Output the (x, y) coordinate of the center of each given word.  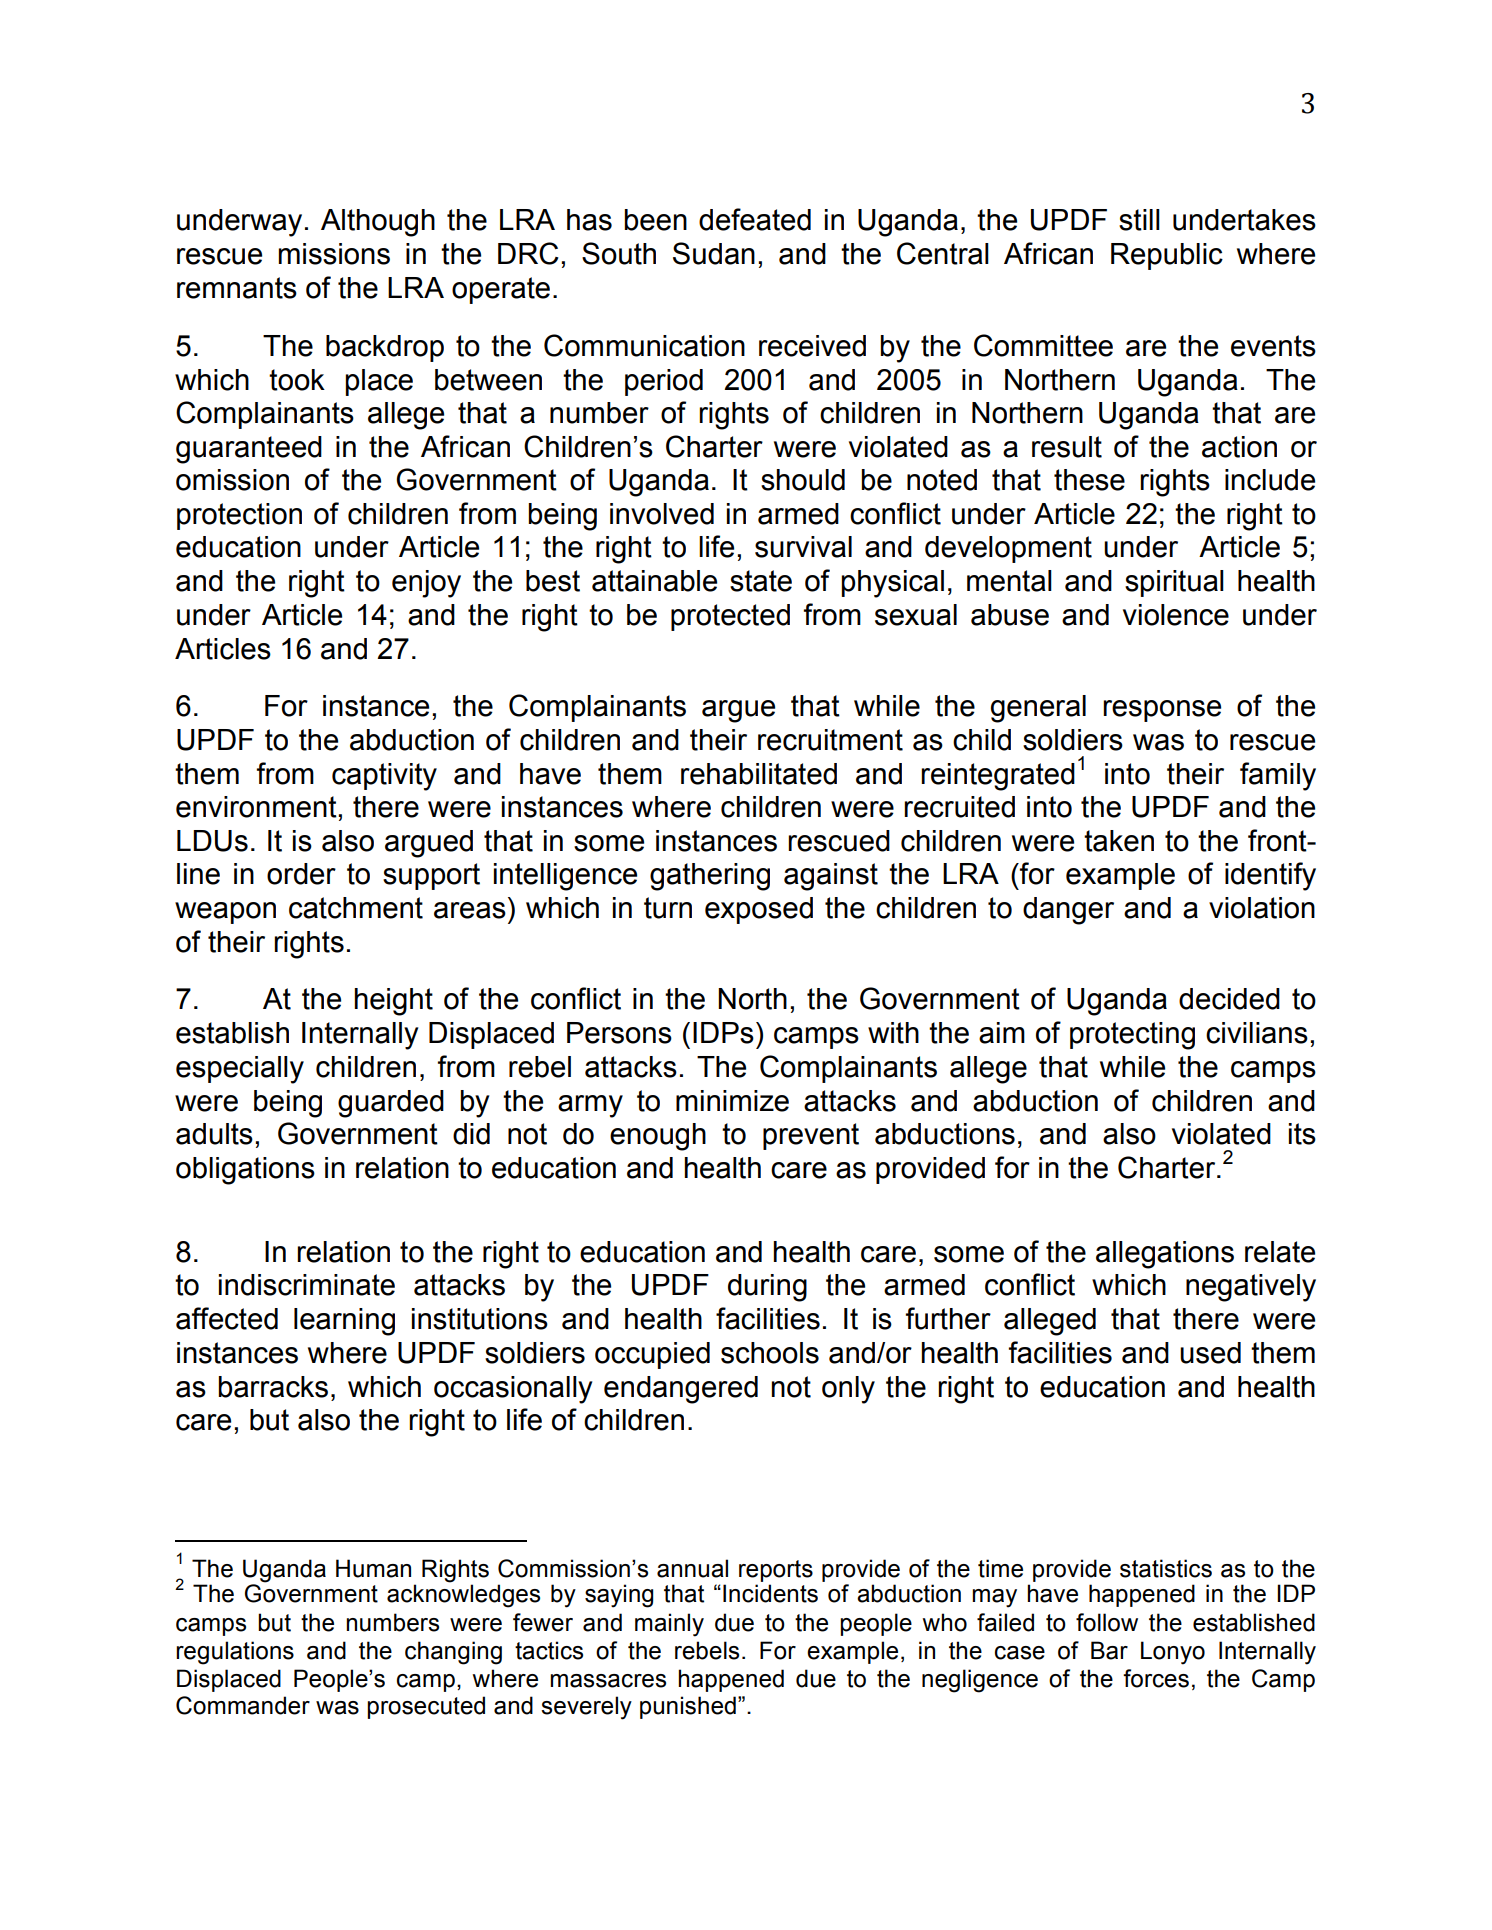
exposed (759, 910)
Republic (1167, 256)
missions (334, 254)
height (393, 1002)
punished (688, 1707)
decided (1229, 999)
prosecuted (426, 1707)
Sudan (714, 253)
